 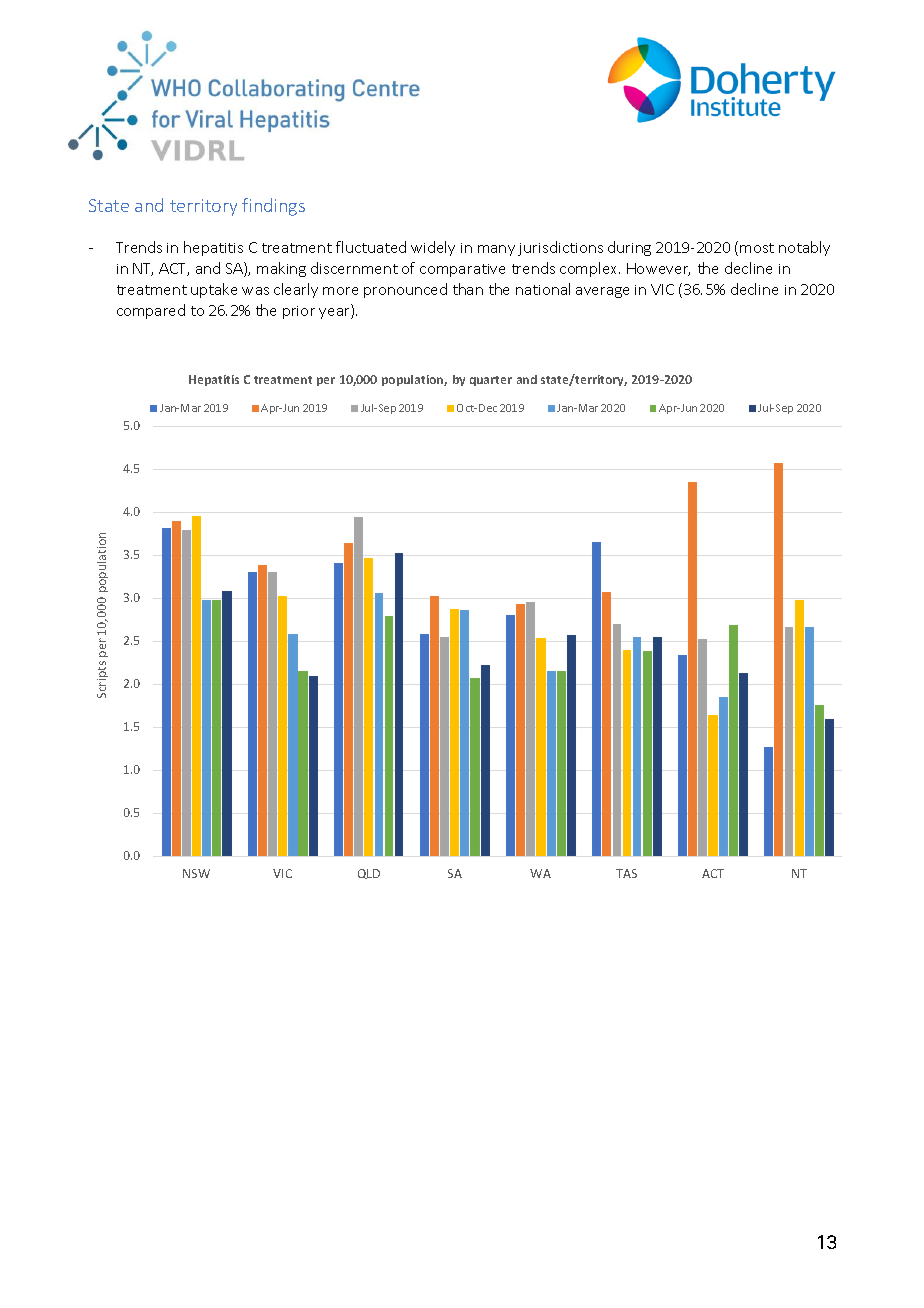 What do you see at coordinates (405, 290) in the screenshot?
I see `pronounced` at bounding box center [405, 290].
